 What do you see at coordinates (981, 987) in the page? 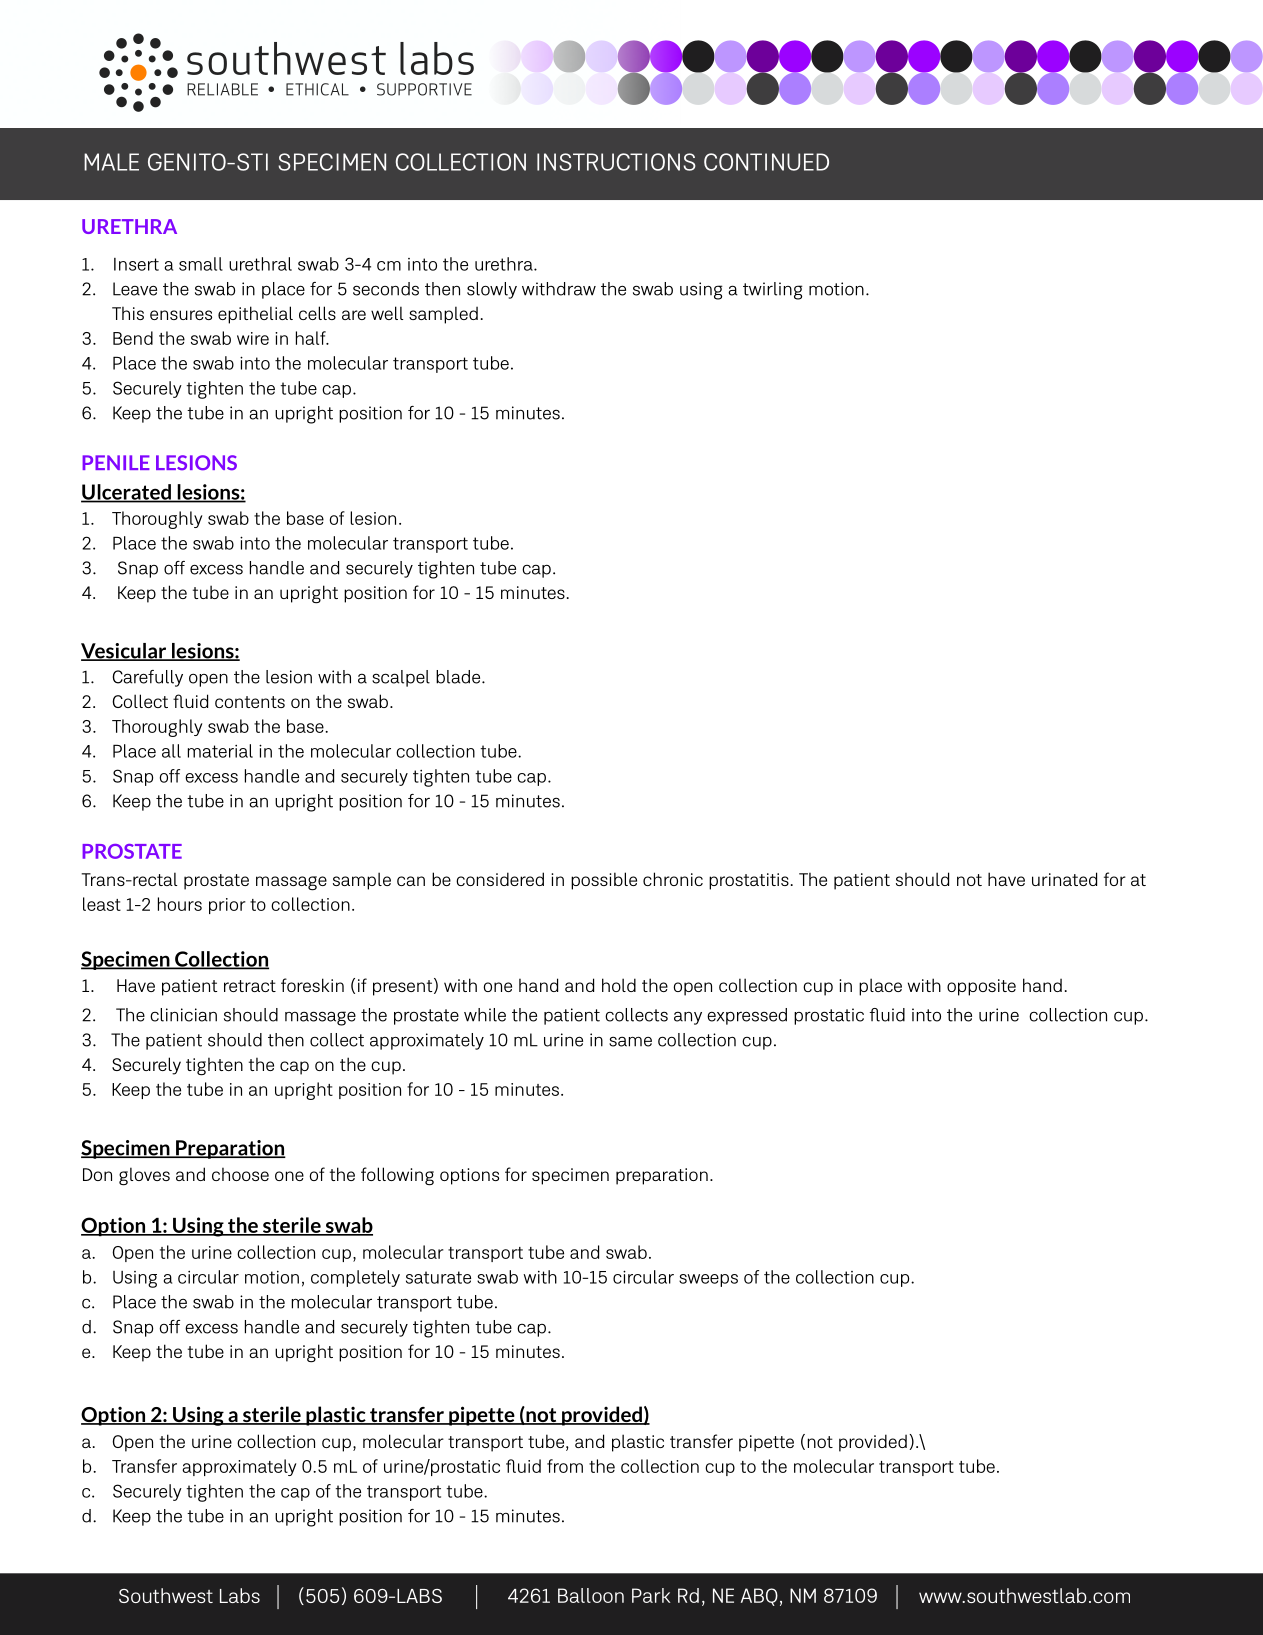
I see `opposite` at bounding box center [981, 987].
